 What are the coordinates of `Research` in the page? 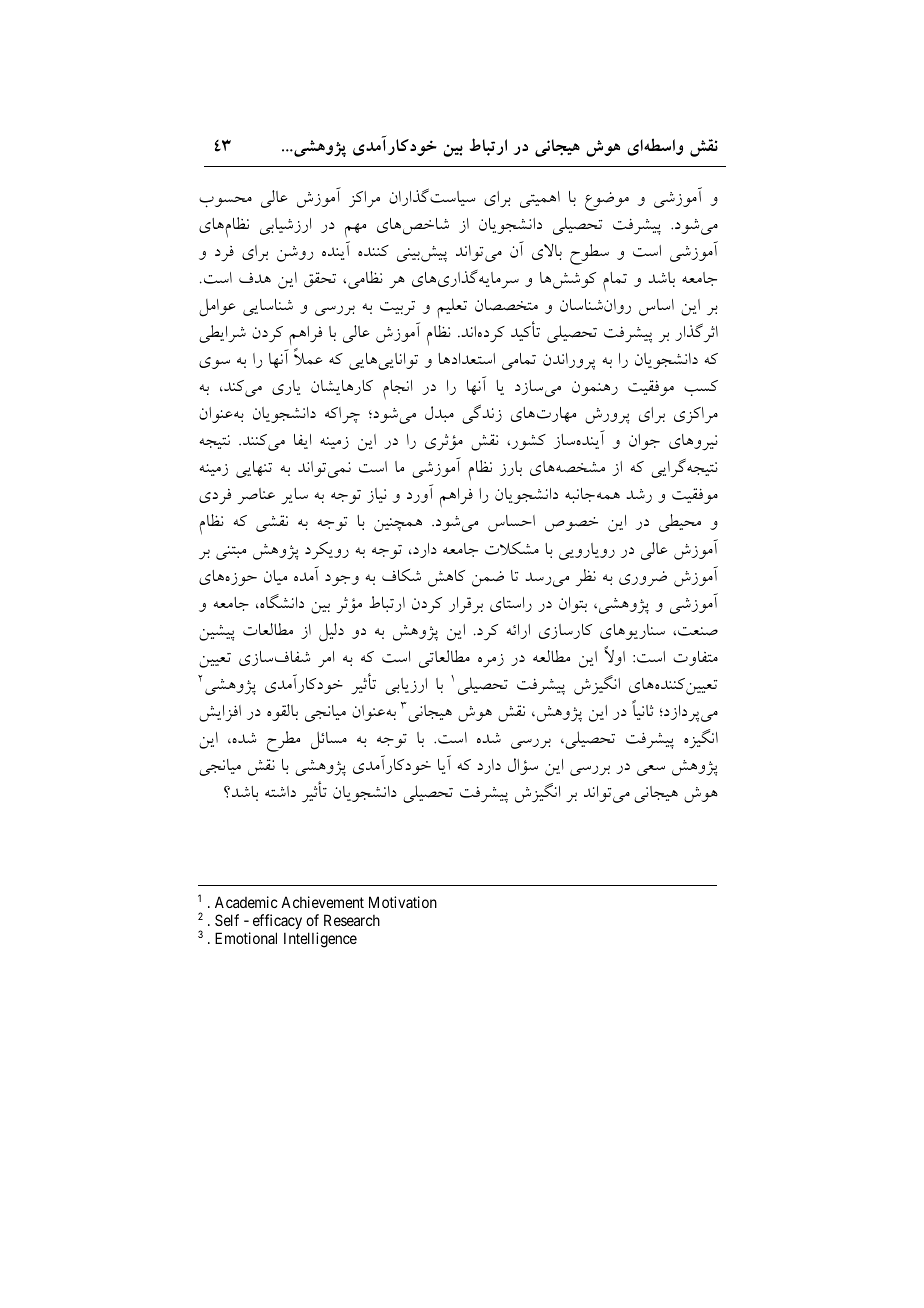 It's located at (352, 920).
